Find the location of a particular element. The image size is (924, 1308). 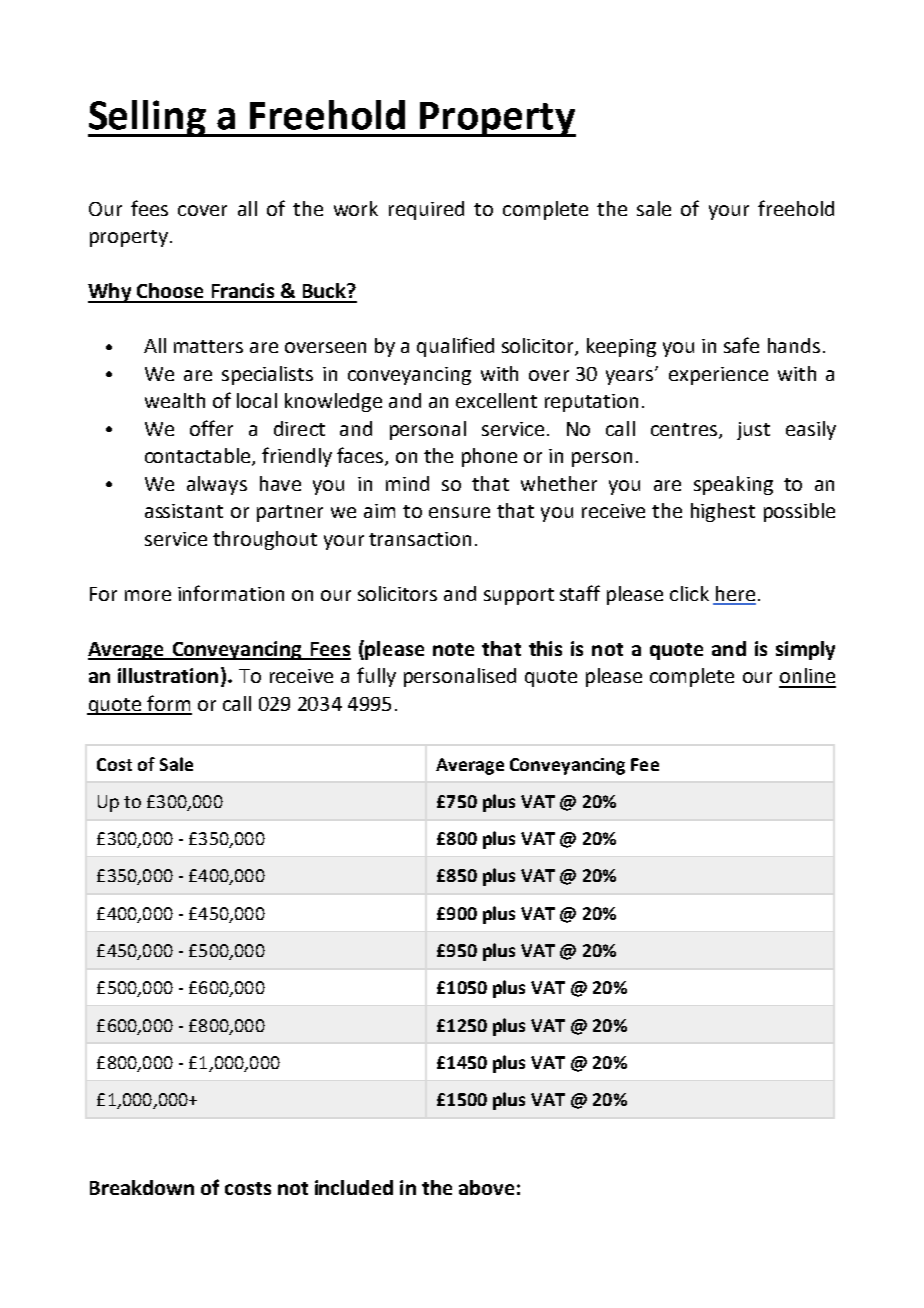

required is located at coordinates (426, 210).
